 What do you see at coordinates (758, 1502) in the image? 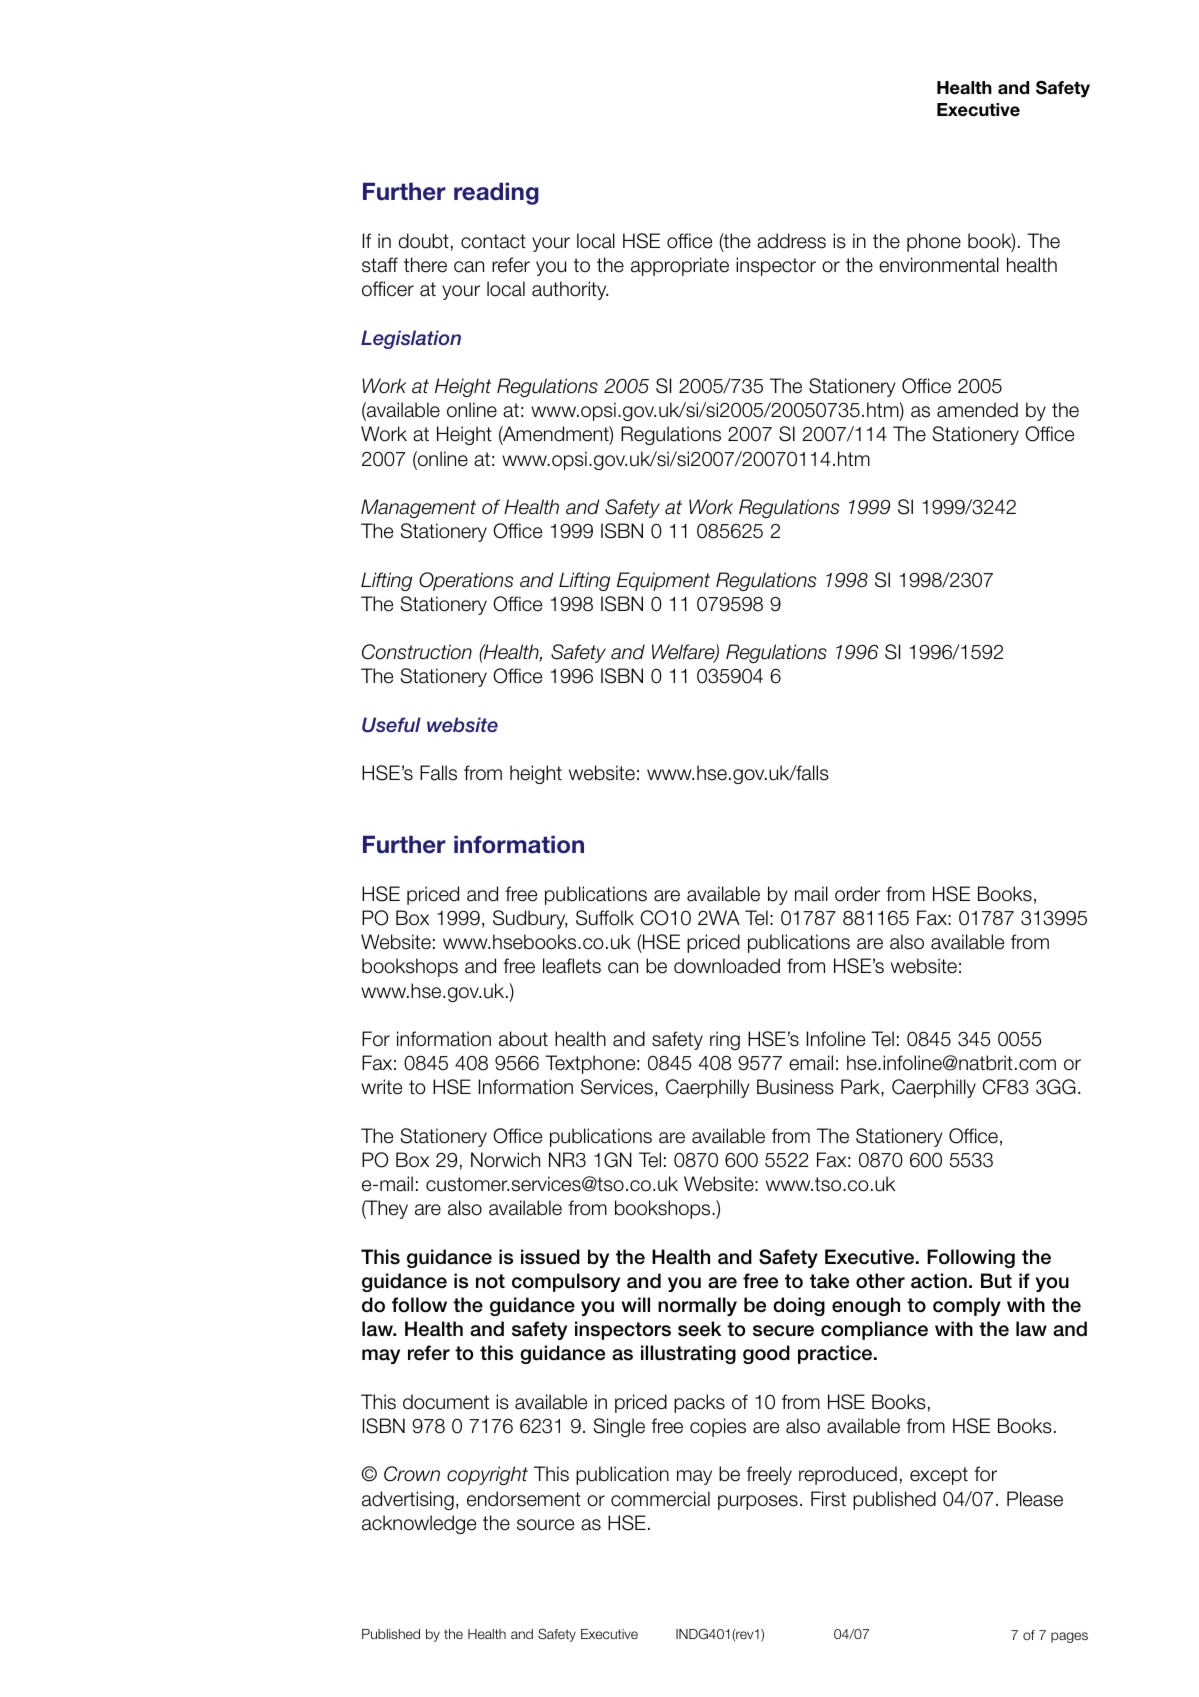
I see `purposes` at bounding box center [758, 1502].
